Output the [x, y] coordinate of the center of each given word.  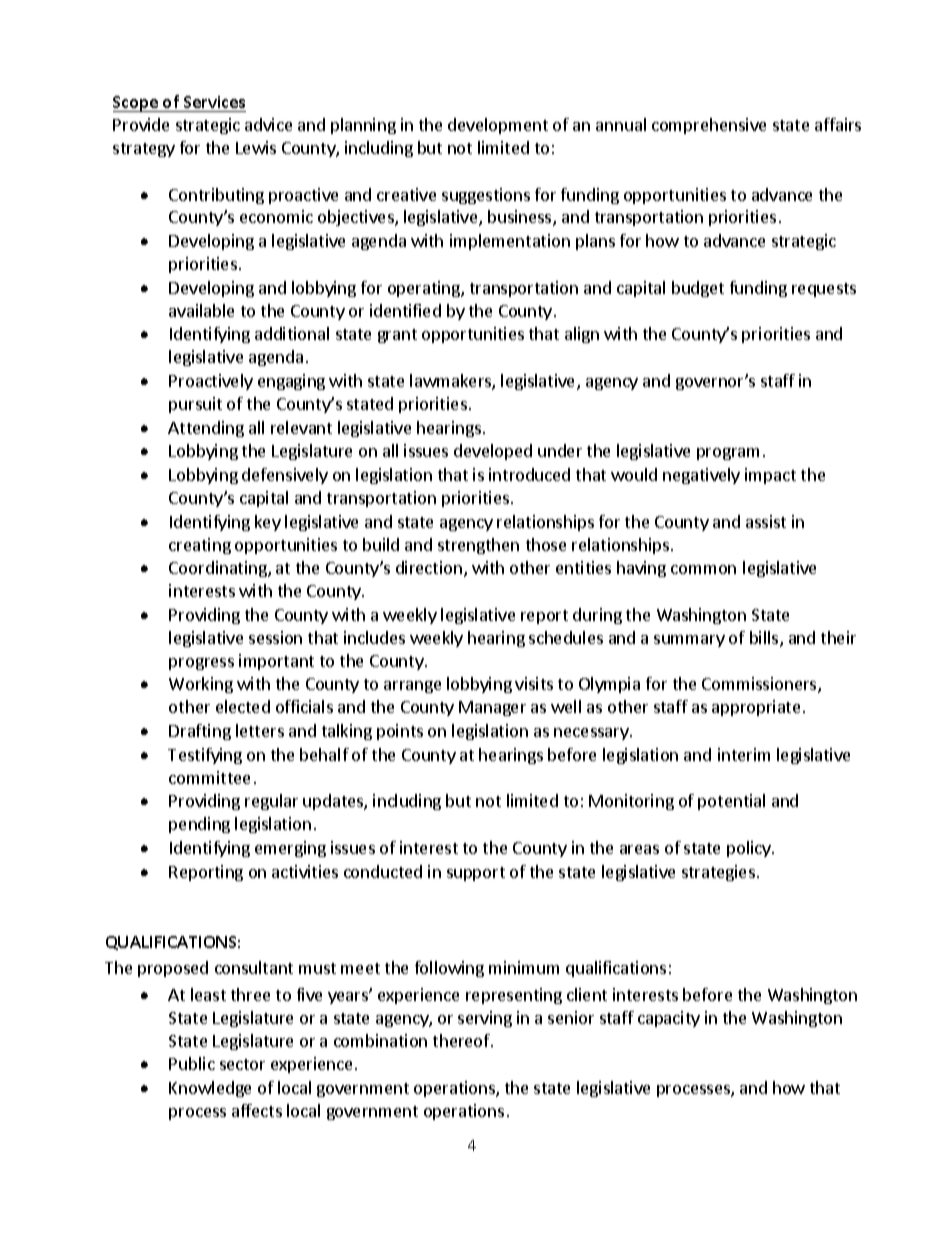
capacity [669, 1019]
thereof [462, 1040]
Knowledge [210, 1089]
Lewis [256, 147]
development [498, 126]
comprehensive [709, 126]
